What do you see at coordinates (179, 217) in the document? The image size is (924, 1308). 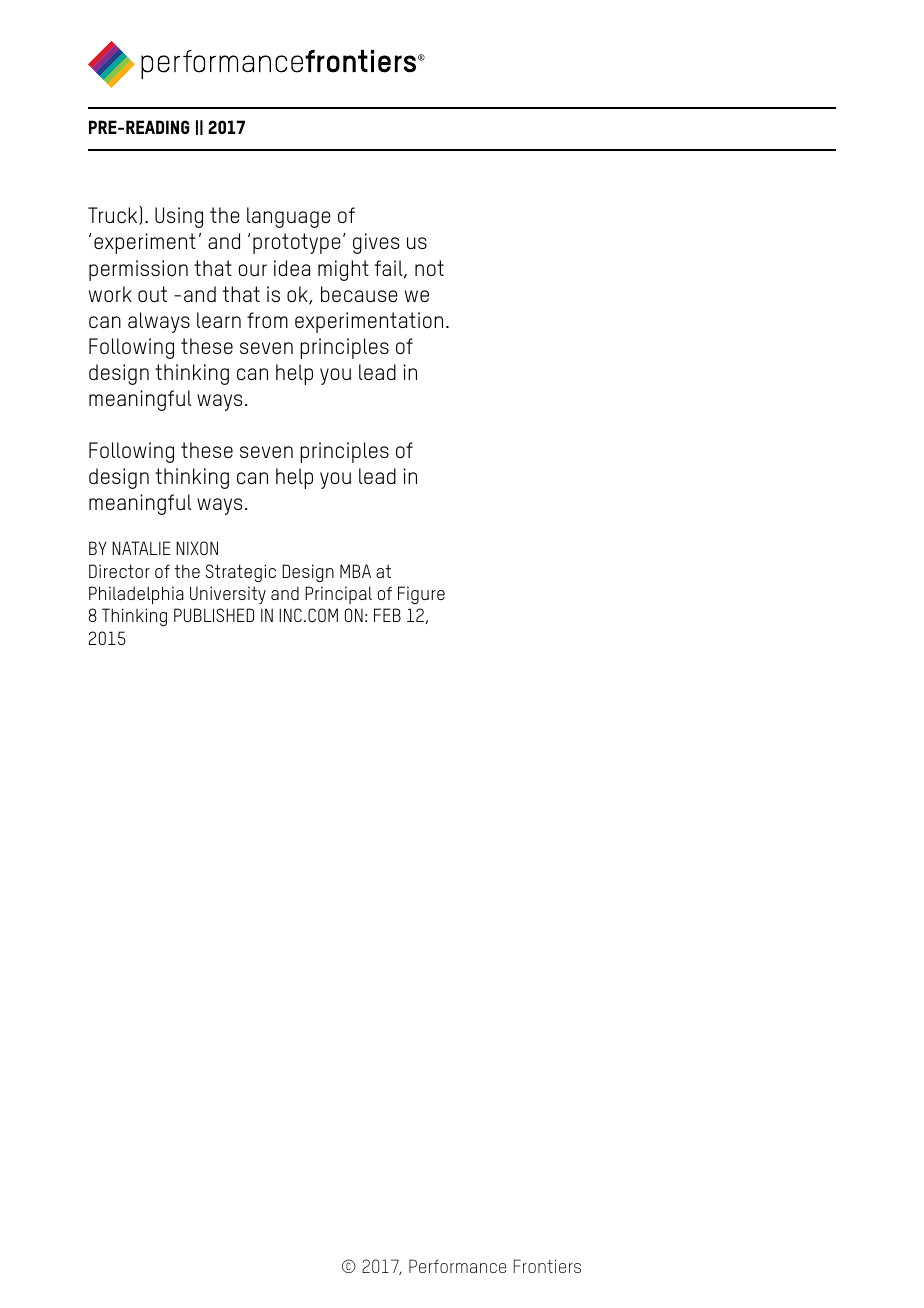 I see `Using` at bounding box center [179, 217].
